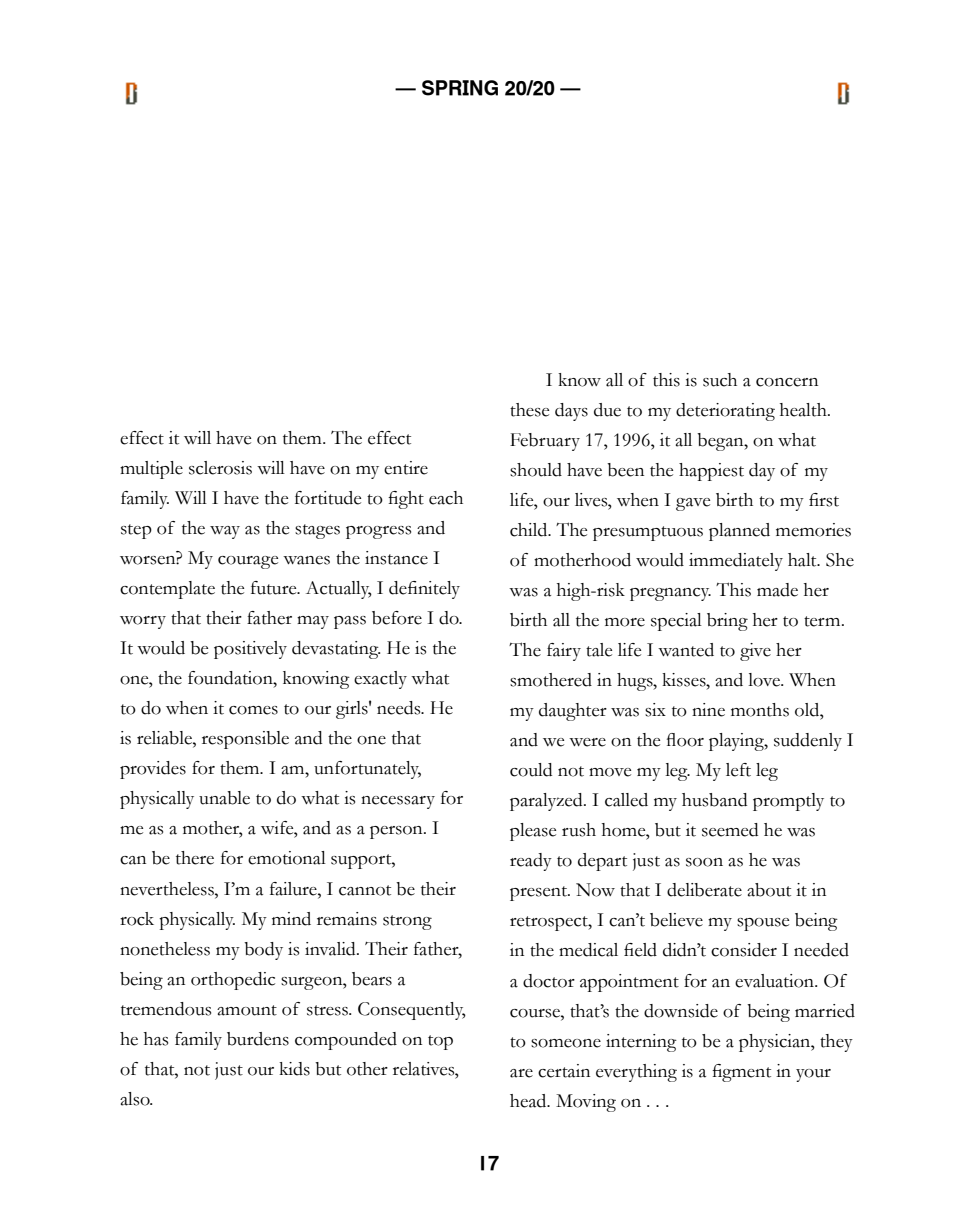 The image size is (976, 1232). Describe the element at coordinates (571, 412) in the page. I see `days` at that location.
